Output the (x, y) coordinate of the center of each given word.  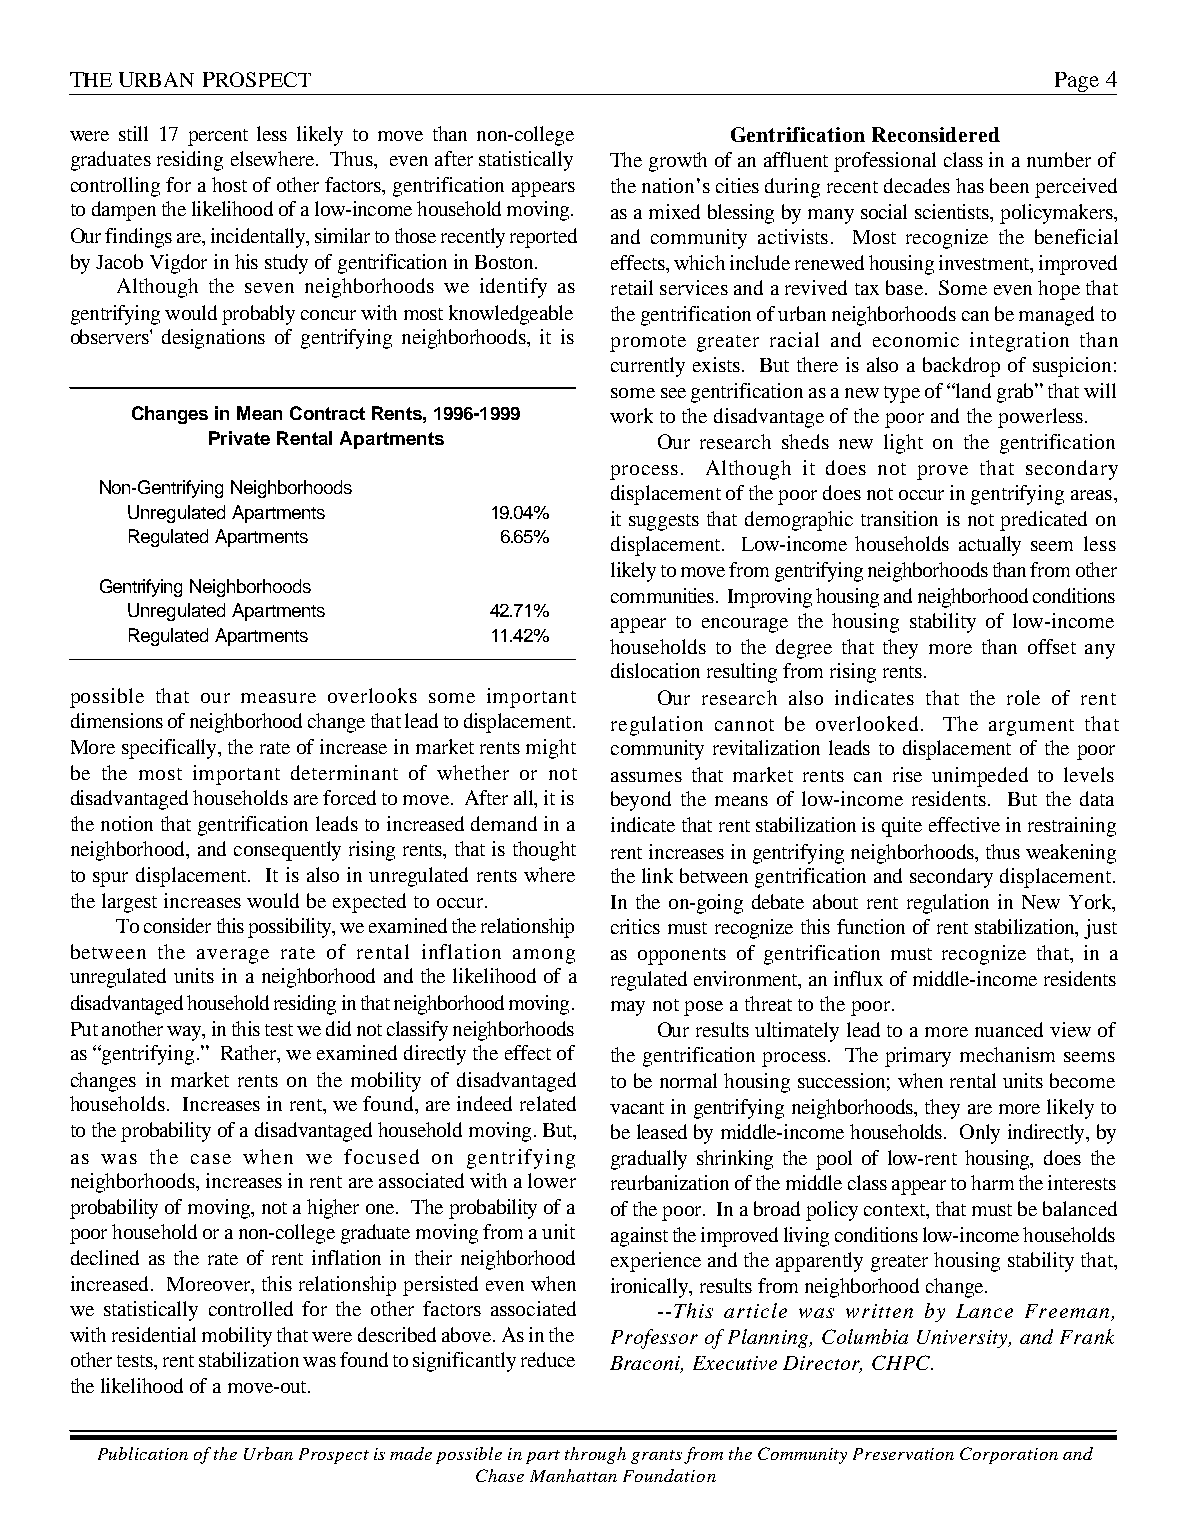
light (903, 444)
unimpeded (980, 777)
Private (239, 438)
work (631, 415)
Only (980, 1134)
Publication (143, 1453)
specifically (171, 749)
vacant (637, 1108)
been (1009, 185)
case (211, 1159)
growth (678, 162)
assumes (646, 777)
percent (218, 137)
